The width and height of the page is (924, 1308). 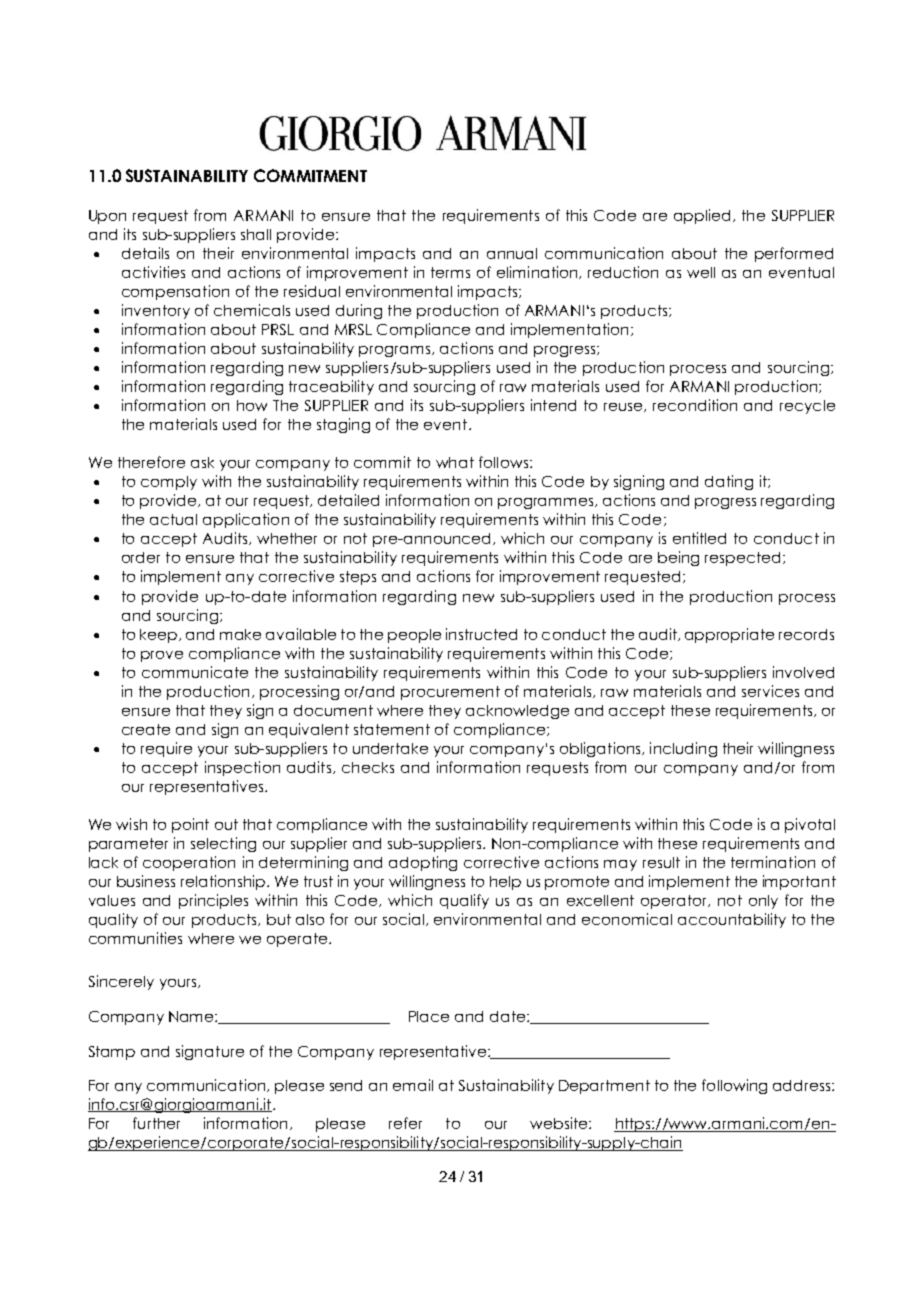 What do you see at coordinates (145, 253) in the page?
I see `details` at bounding box center [145, 253].
